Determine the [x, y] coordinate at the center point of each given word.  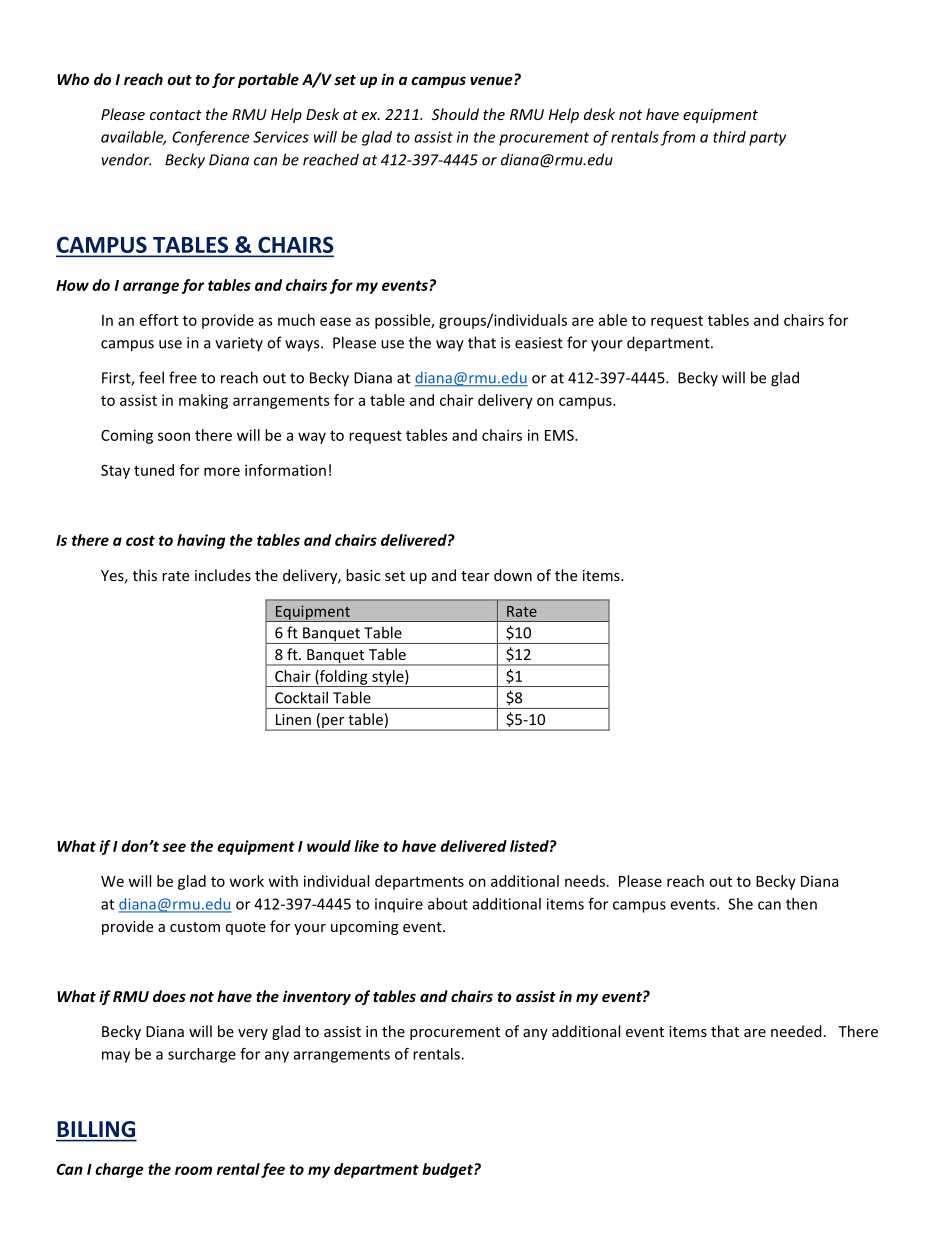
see [174, 847]
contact [176, 115]
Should [455, 114]
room [193, 1170]
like [366, 846]
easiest [539, 343]
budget [448, 1170]
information [285, 470]
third [729, 137]
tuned [154, 470]
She [740, 904]
